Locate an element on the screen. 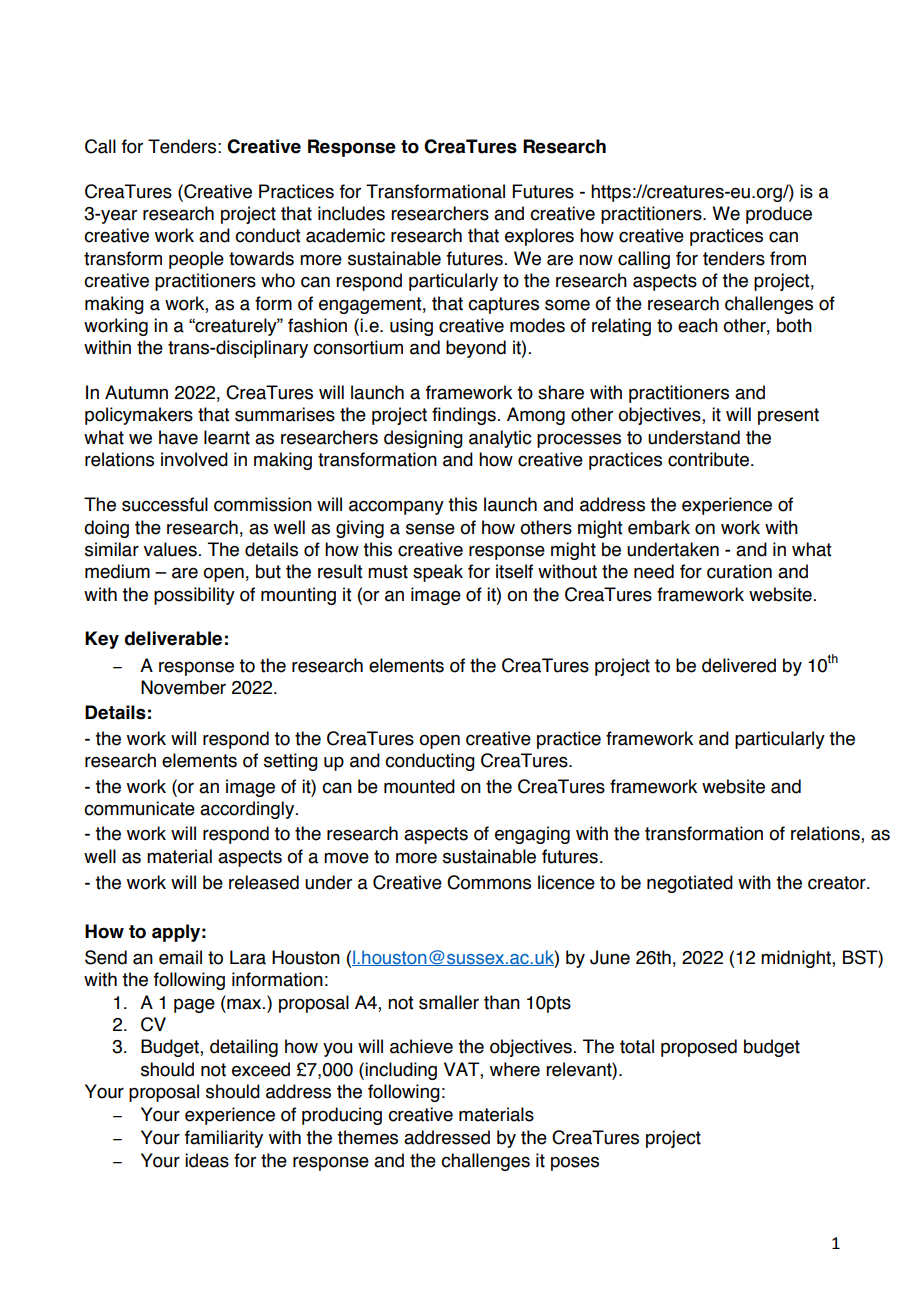 The width and height of the screenshot is (924, 1308). from is located at coordinates (788, 258).
